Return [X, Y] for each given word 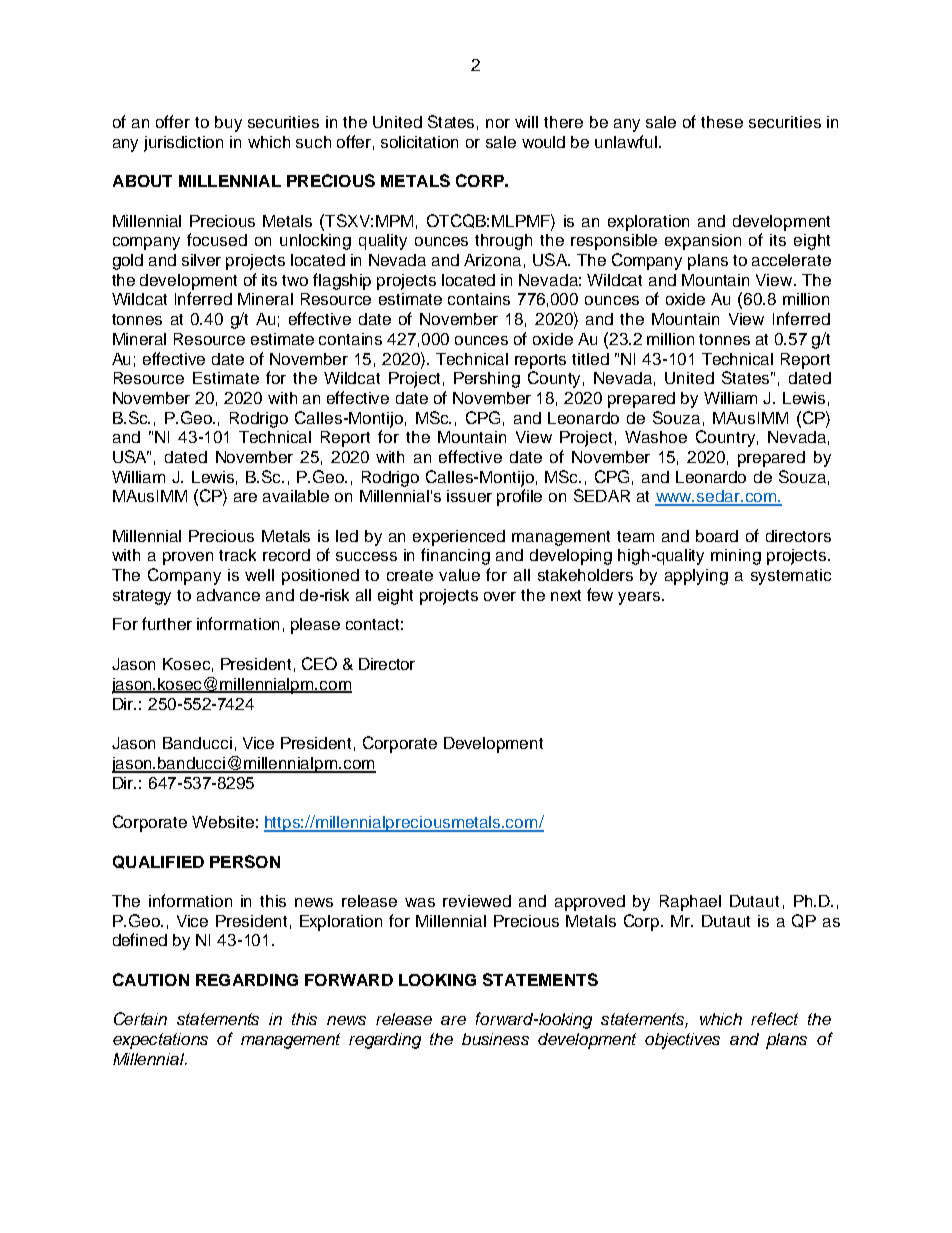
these [722, 122]
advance [228, 595]
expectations [160, 1041]
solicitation [419, 142]
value [459, 575]
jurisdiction [183, 144]
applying [696, 577]
